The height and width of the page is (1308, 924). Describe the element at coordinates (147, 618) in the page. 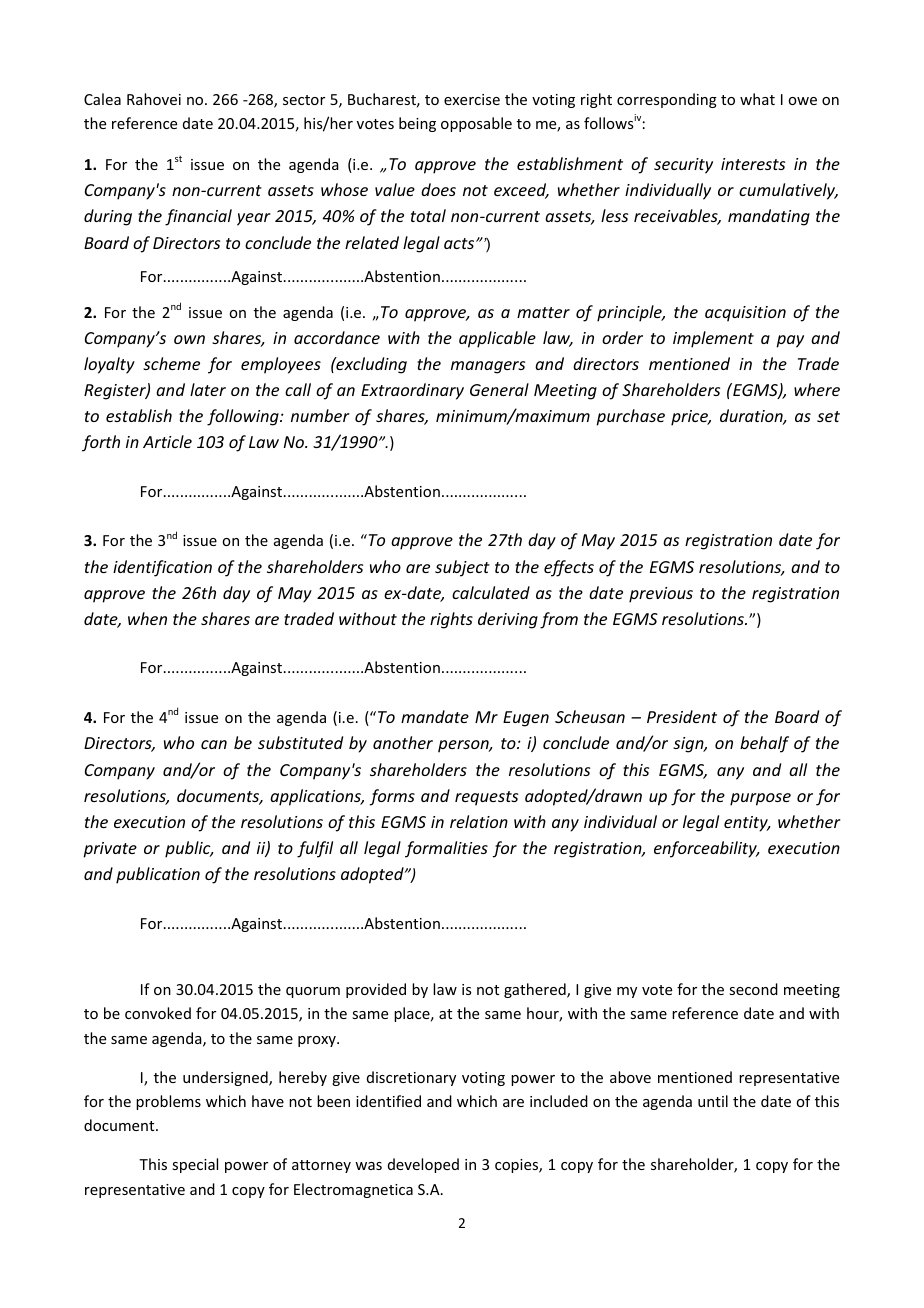

I see `when` at that location.
